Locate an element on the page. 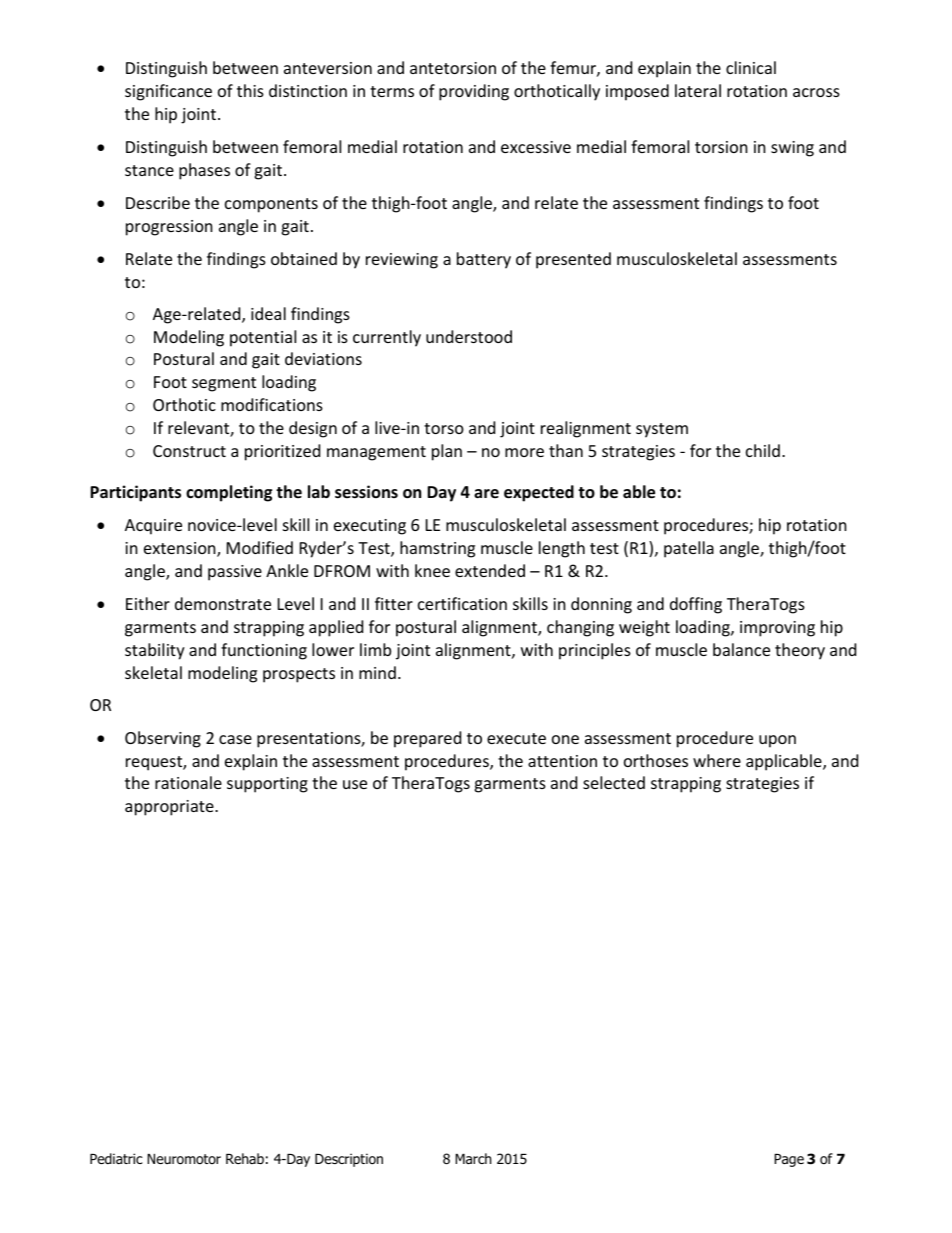  certification is located at coordinates (462, 603).
